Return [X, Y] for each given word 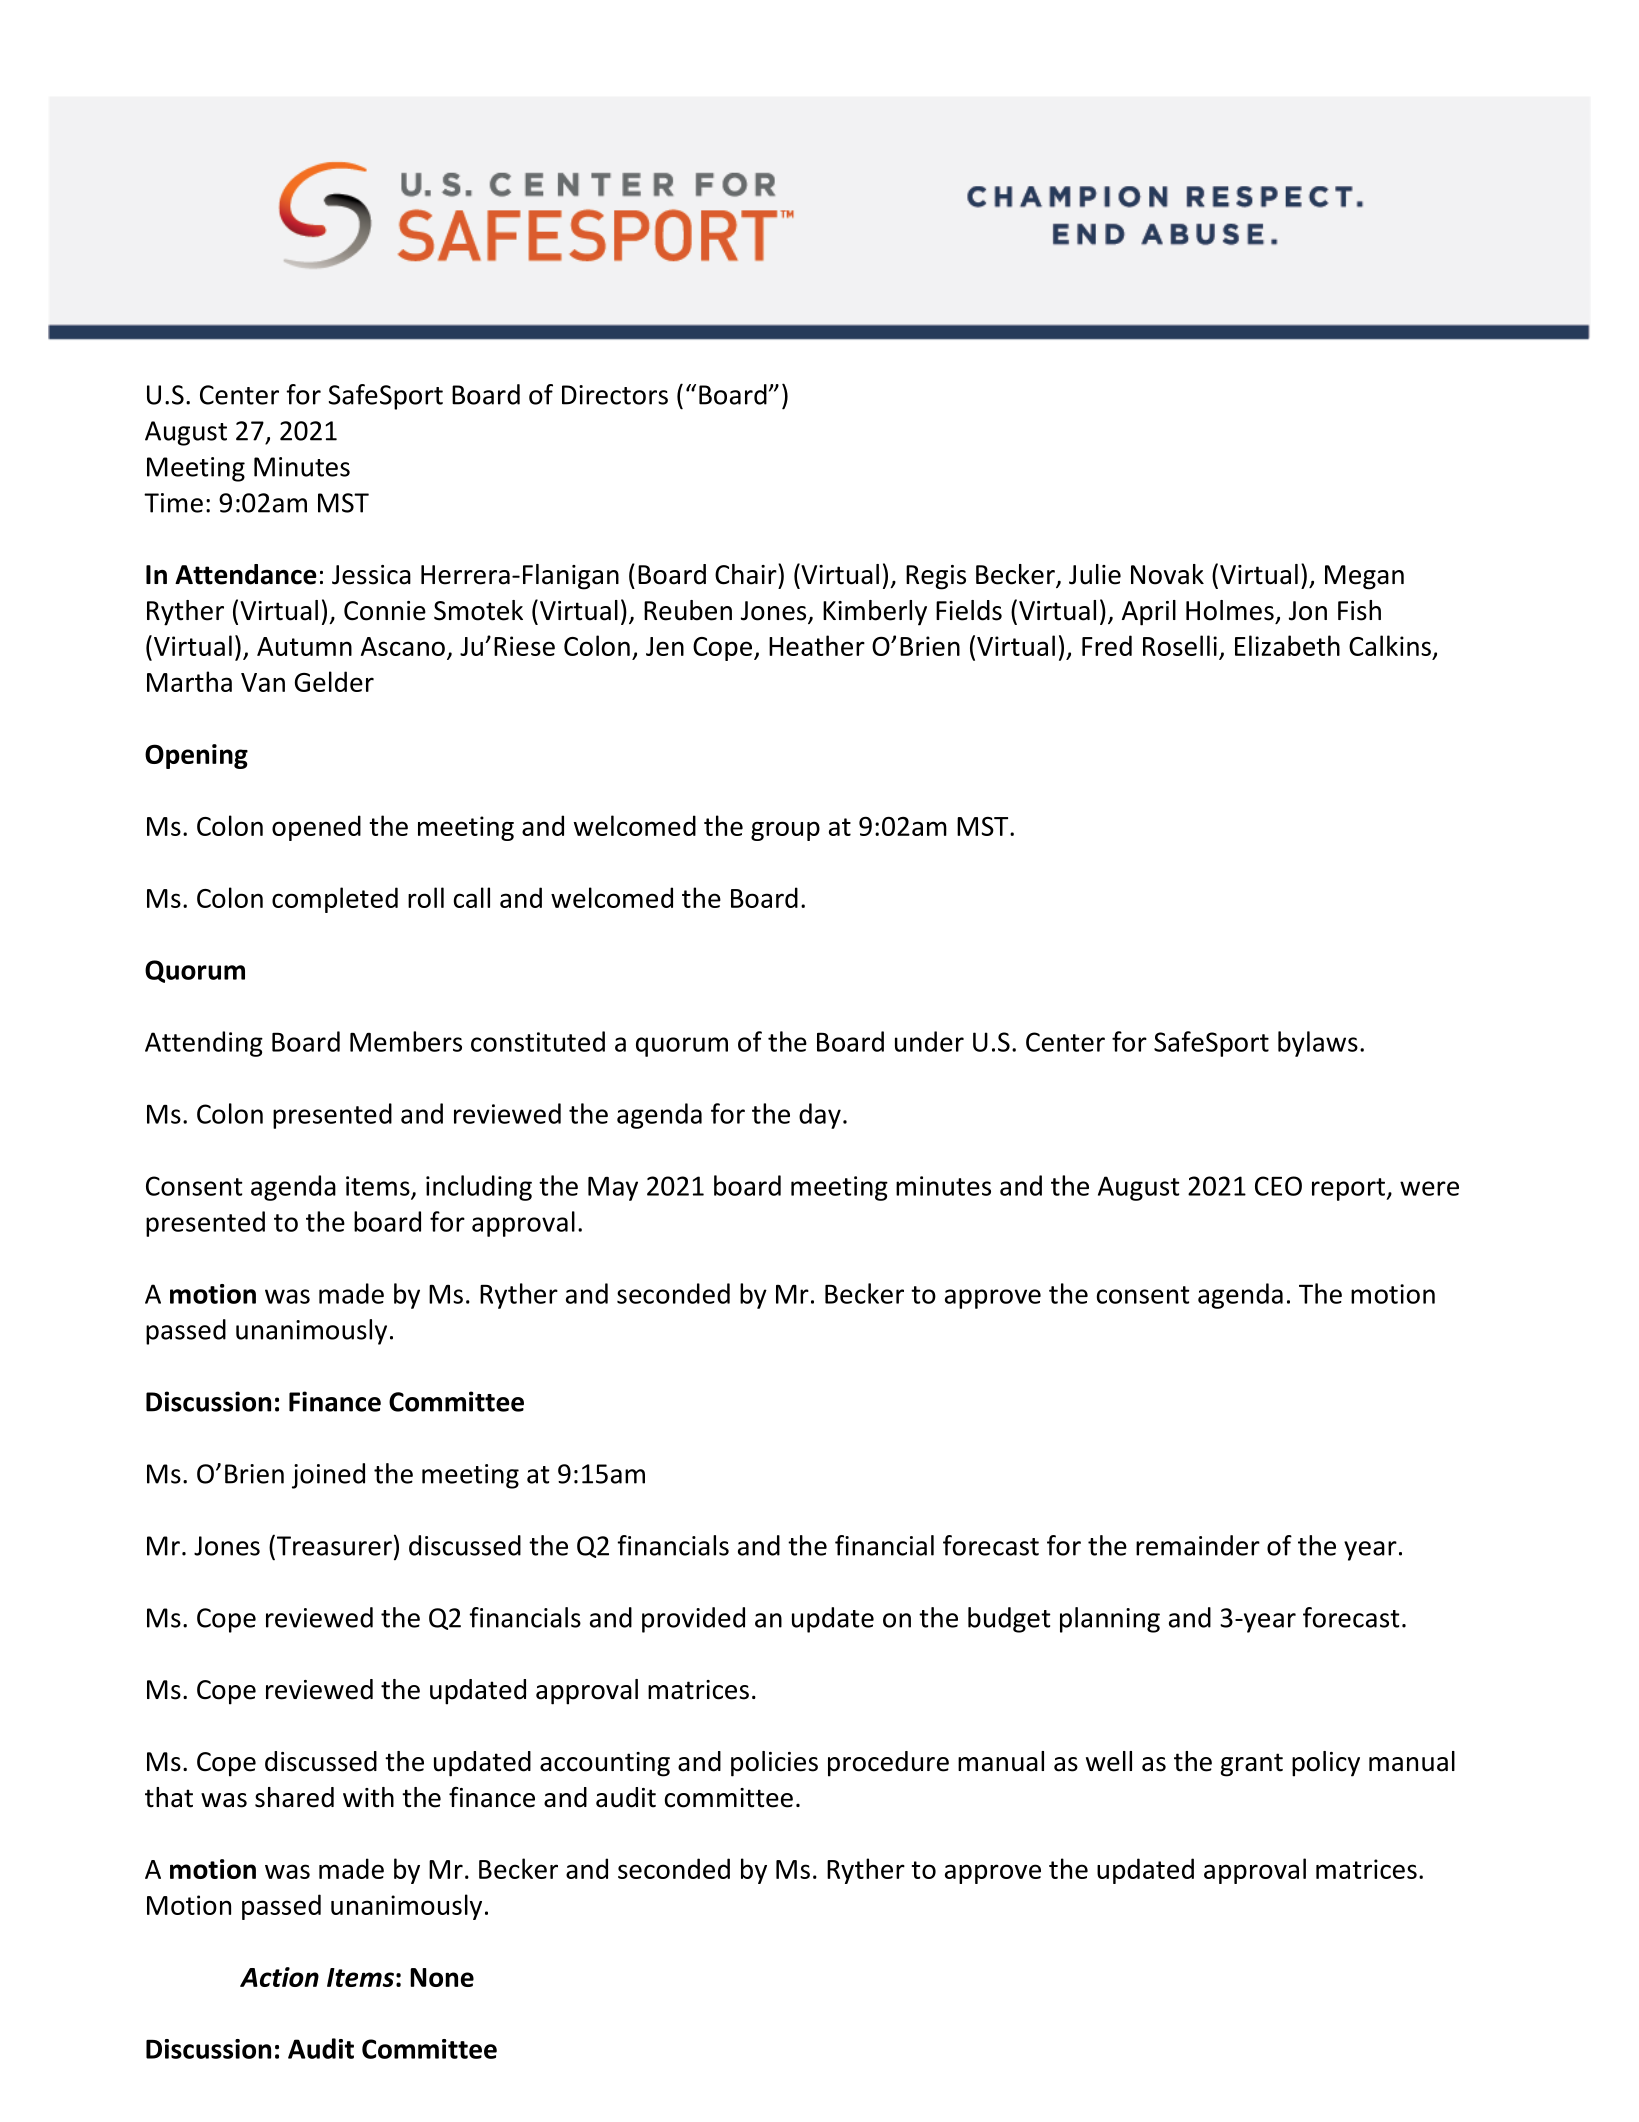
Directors [615, 395]
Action [279, 1977]
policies [774, 1764]
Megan [1364, 577]
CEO [1278, 1186]
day [820, 1116]
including [479, 1188]
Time [173, 503]
